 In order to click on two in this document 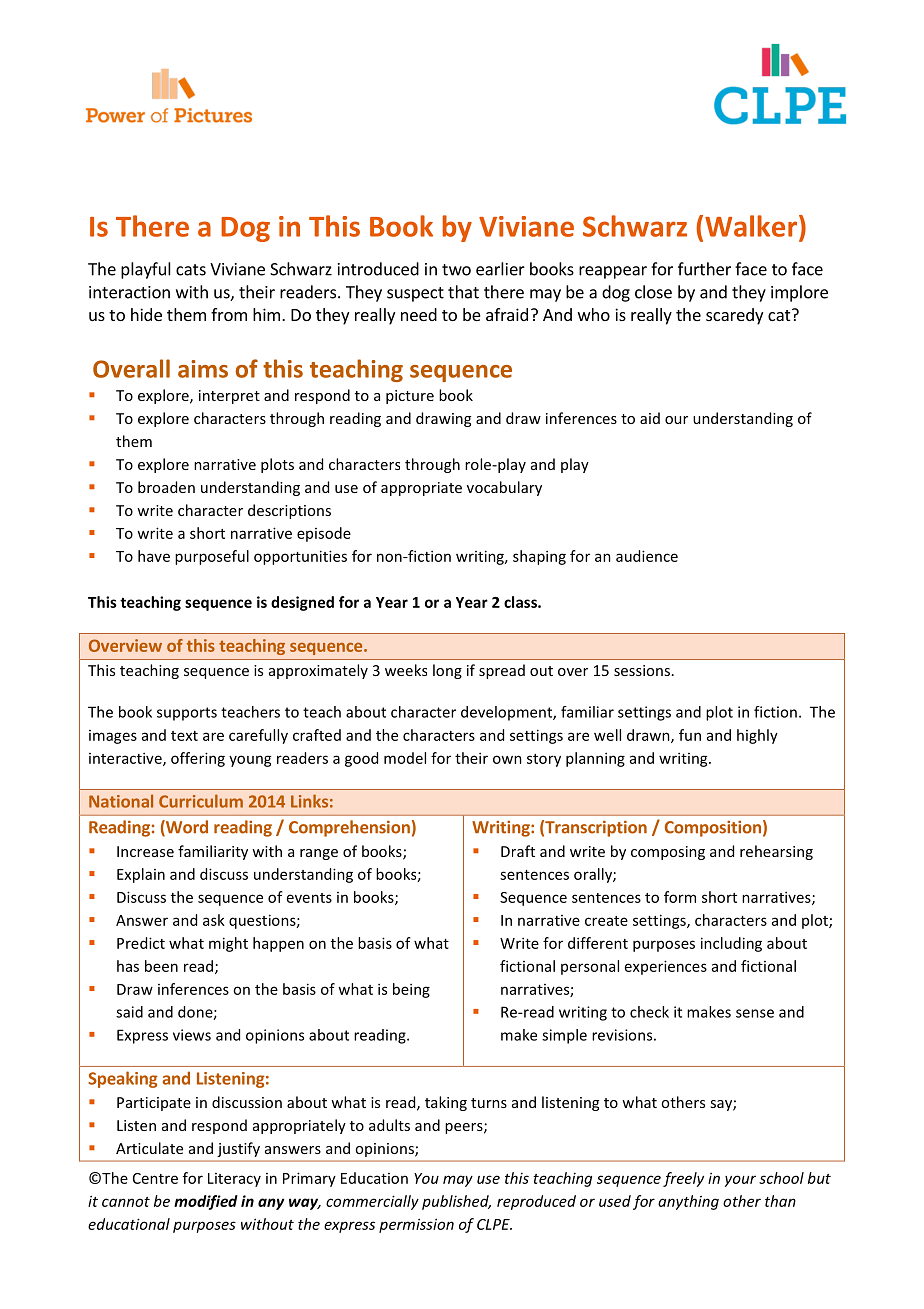, I will do `click(456, 270)`.
